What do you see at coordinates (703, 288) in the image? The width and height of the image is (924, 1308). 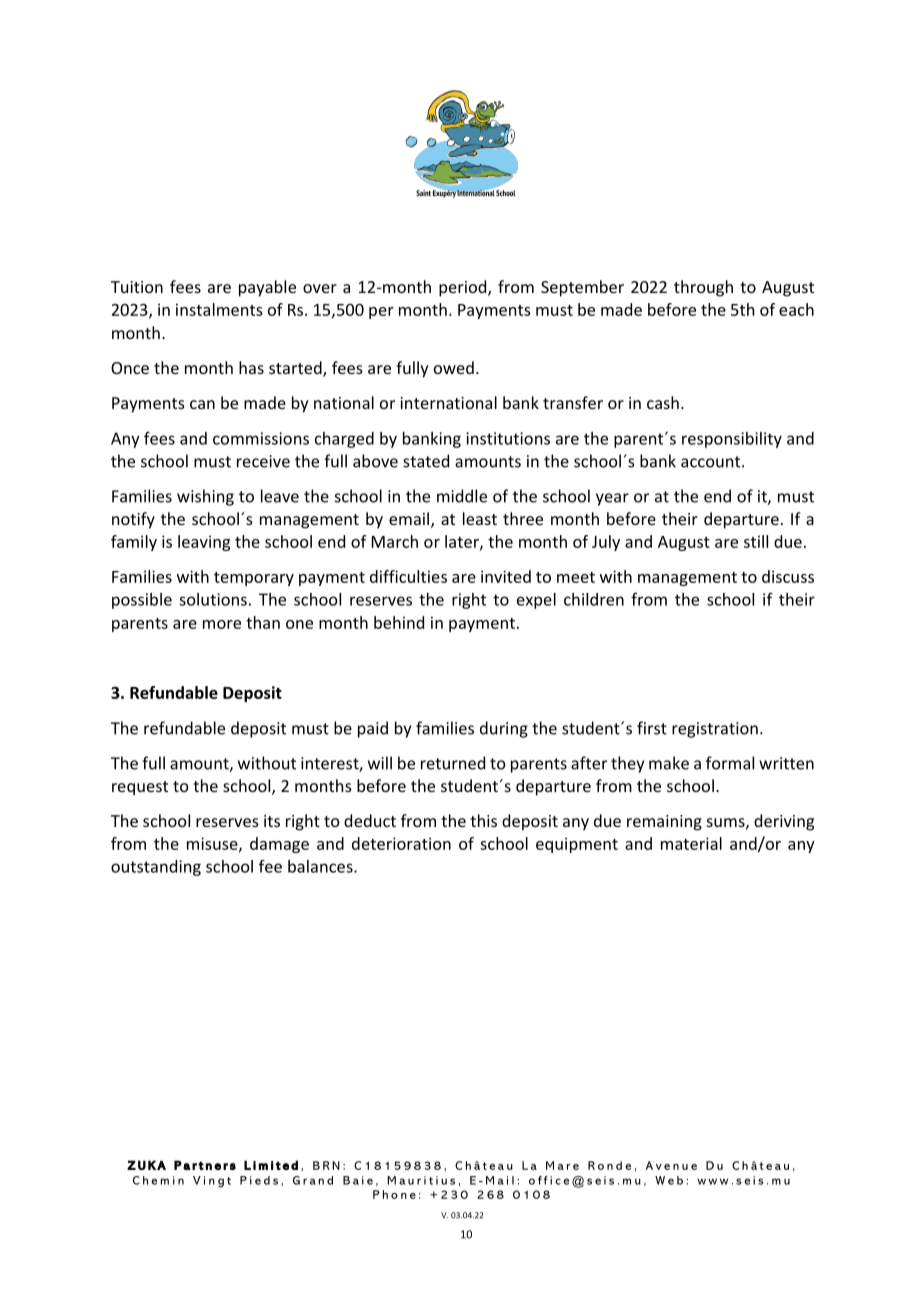 I see `through` at bounding box center [703, 288].
